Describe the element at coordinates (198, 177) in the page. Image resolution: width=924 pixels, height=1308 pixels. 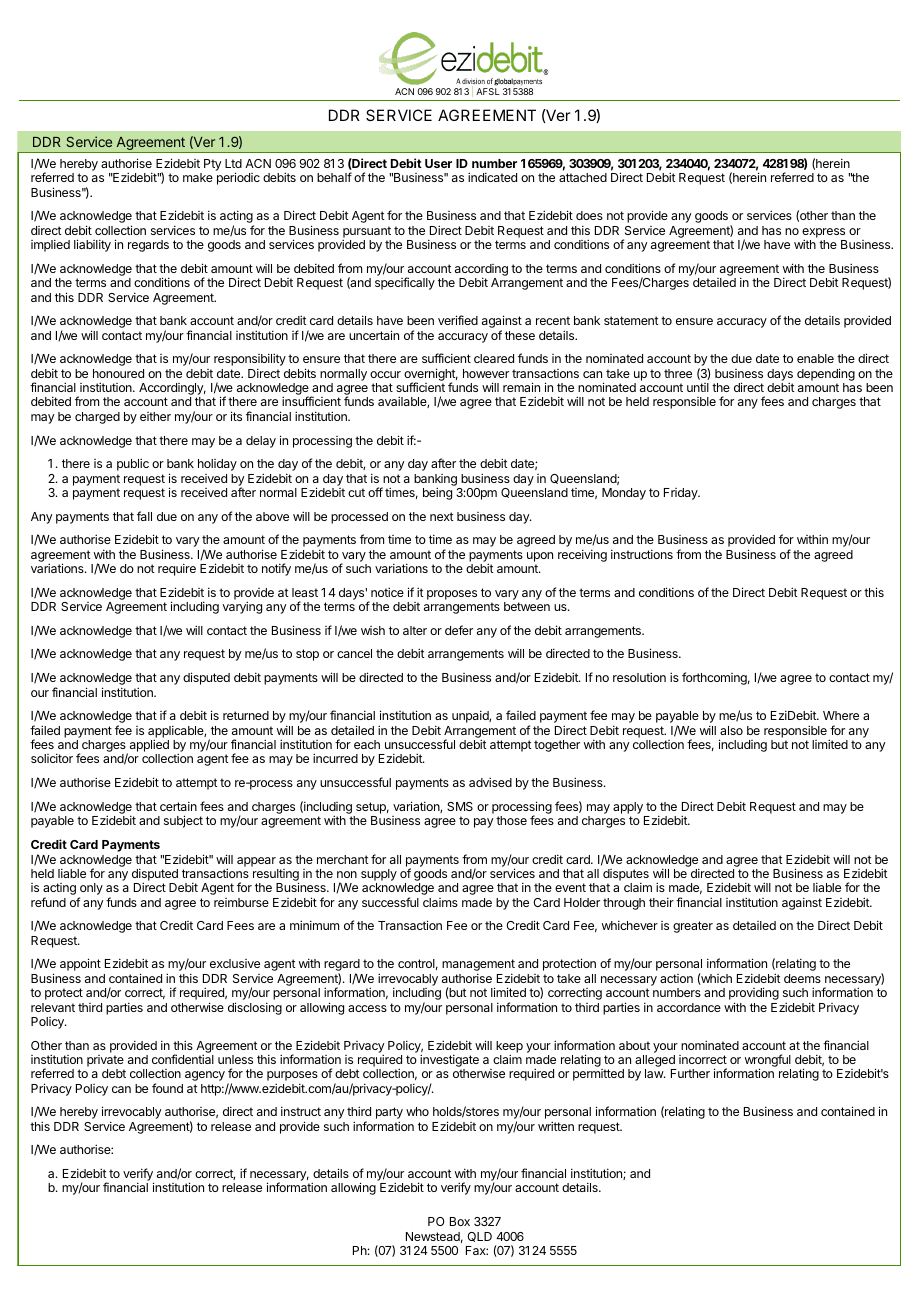
I see `make` at that location.
